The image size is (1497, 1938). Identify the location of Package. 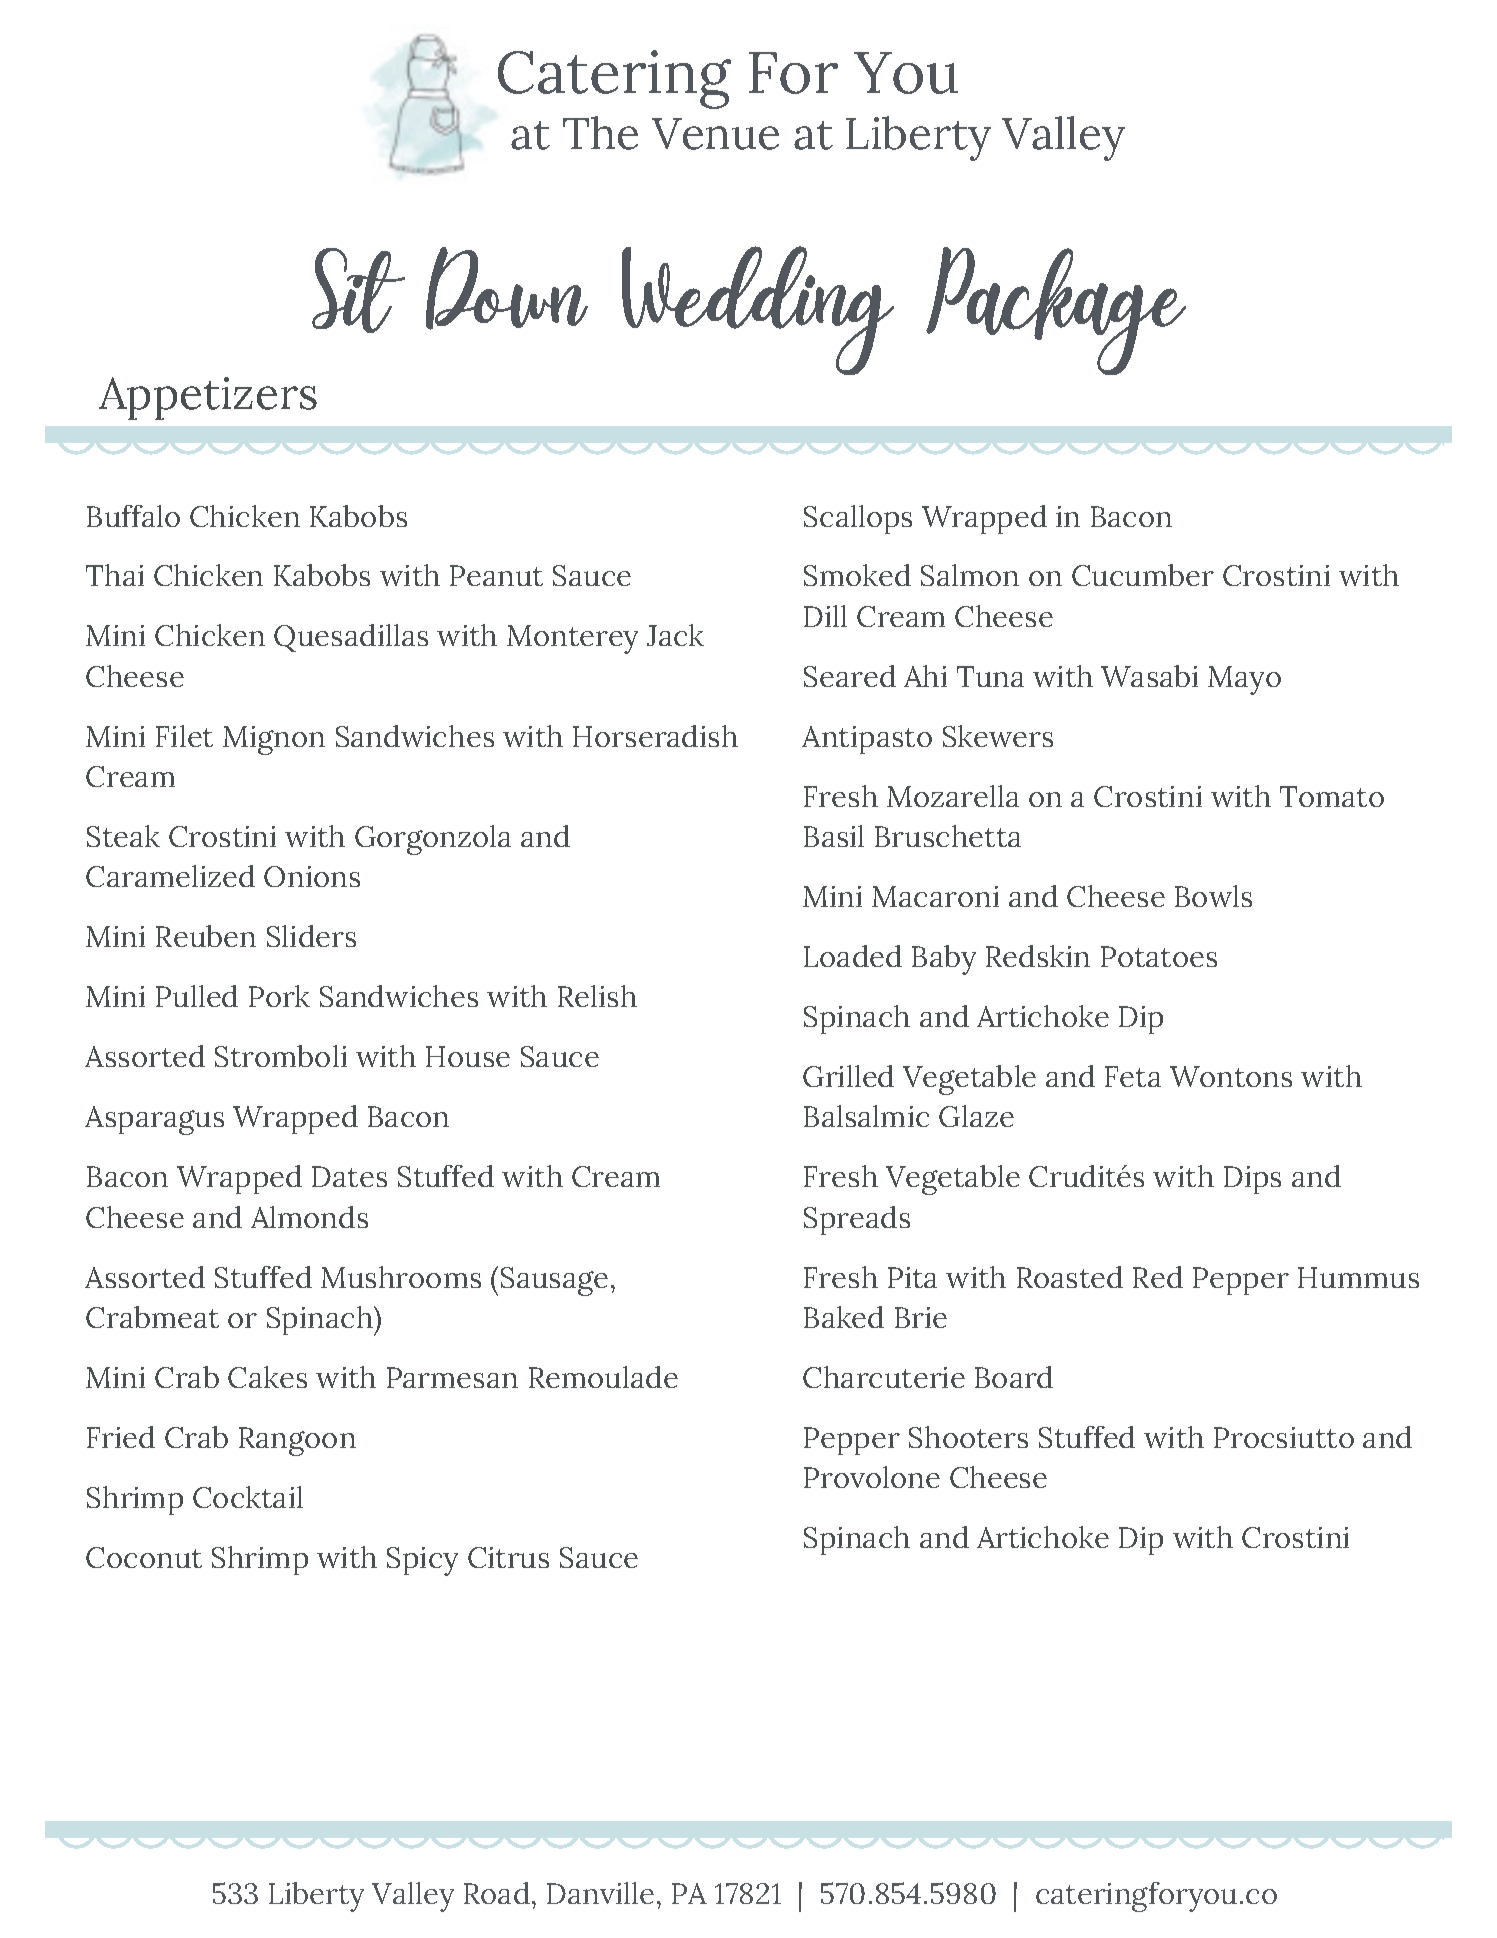
(1056, 311).
